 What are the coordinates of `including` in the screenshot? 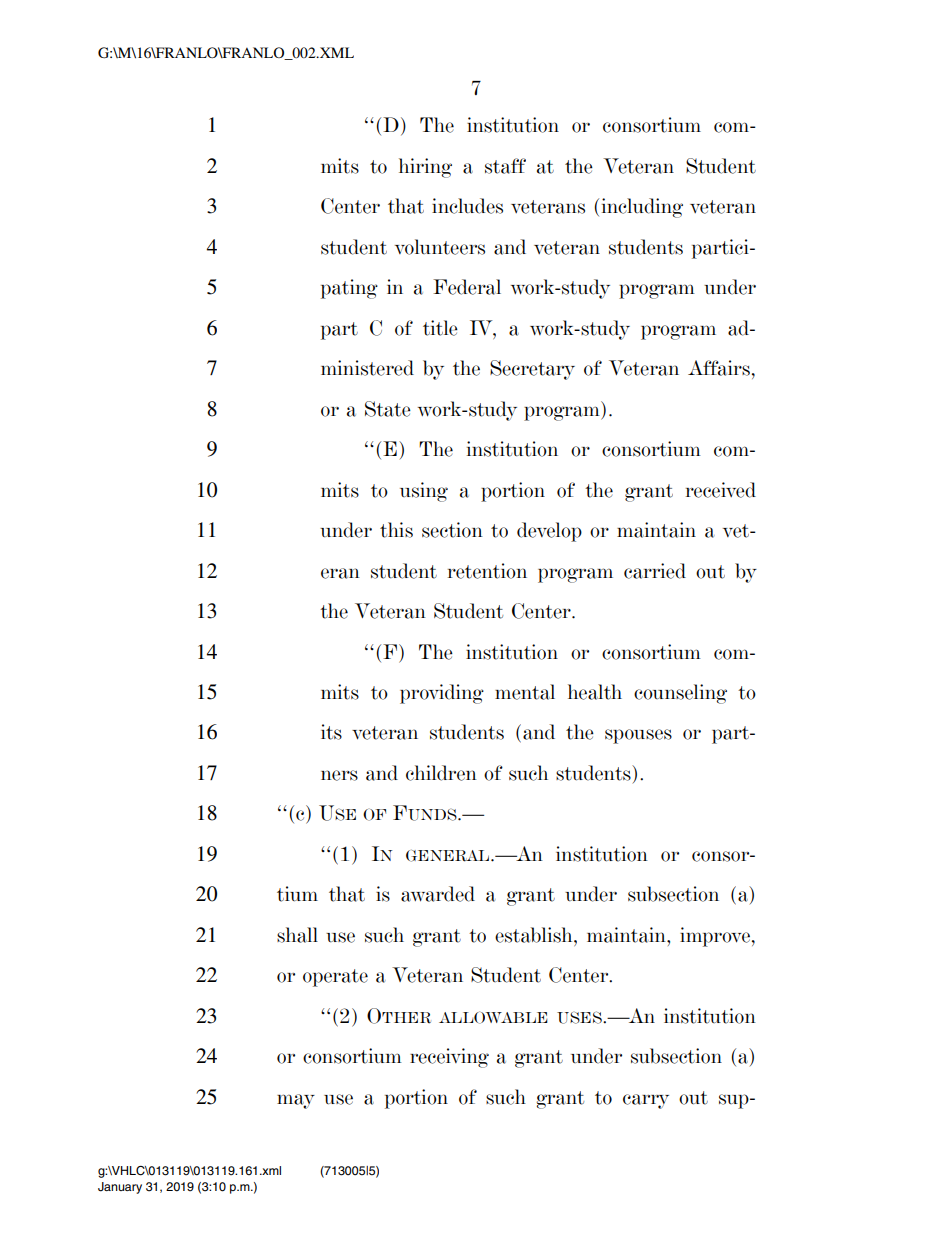 It's located at (642, 208).
